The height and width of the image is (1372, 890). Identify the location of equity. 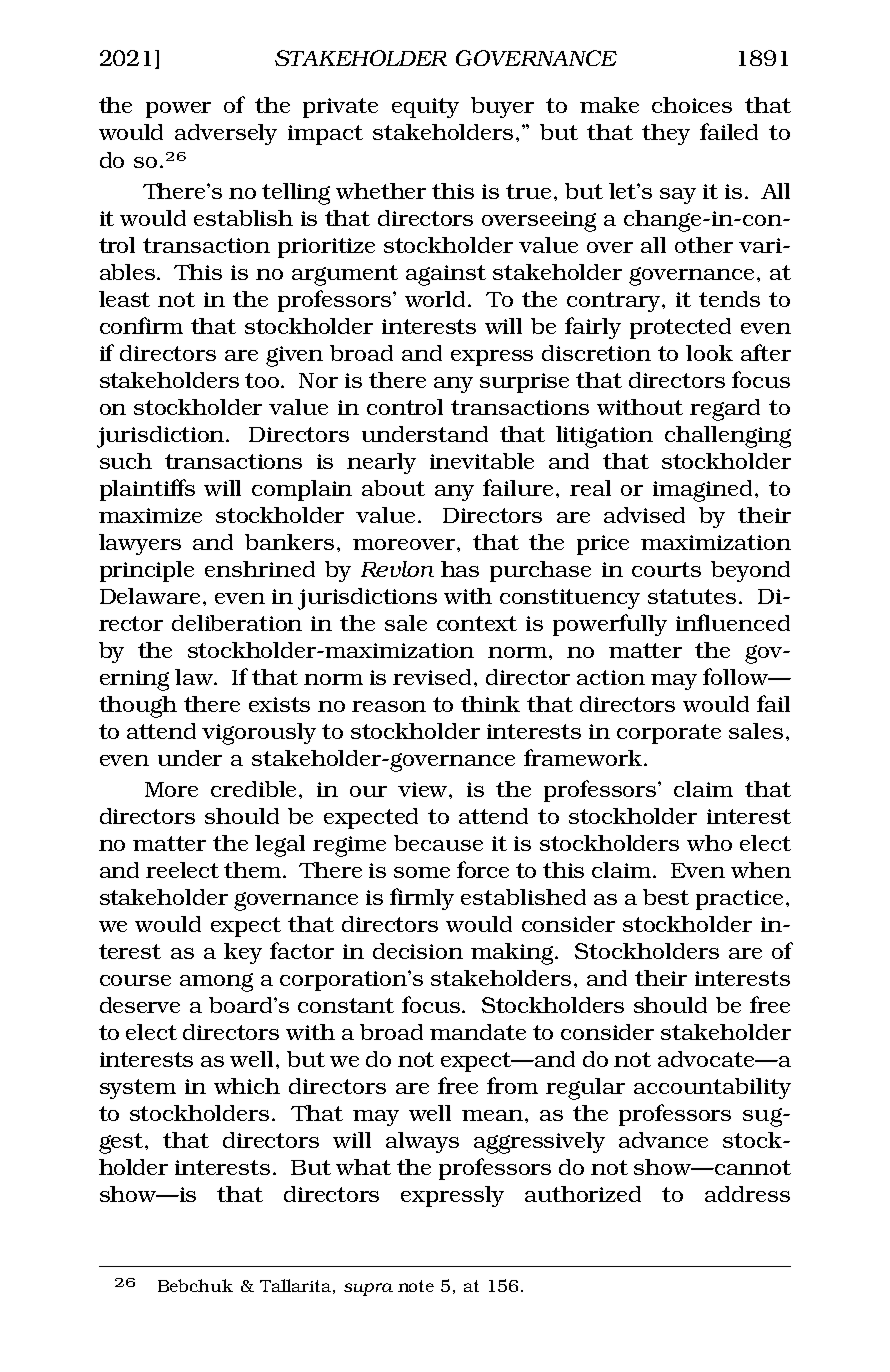
(425, 108).
